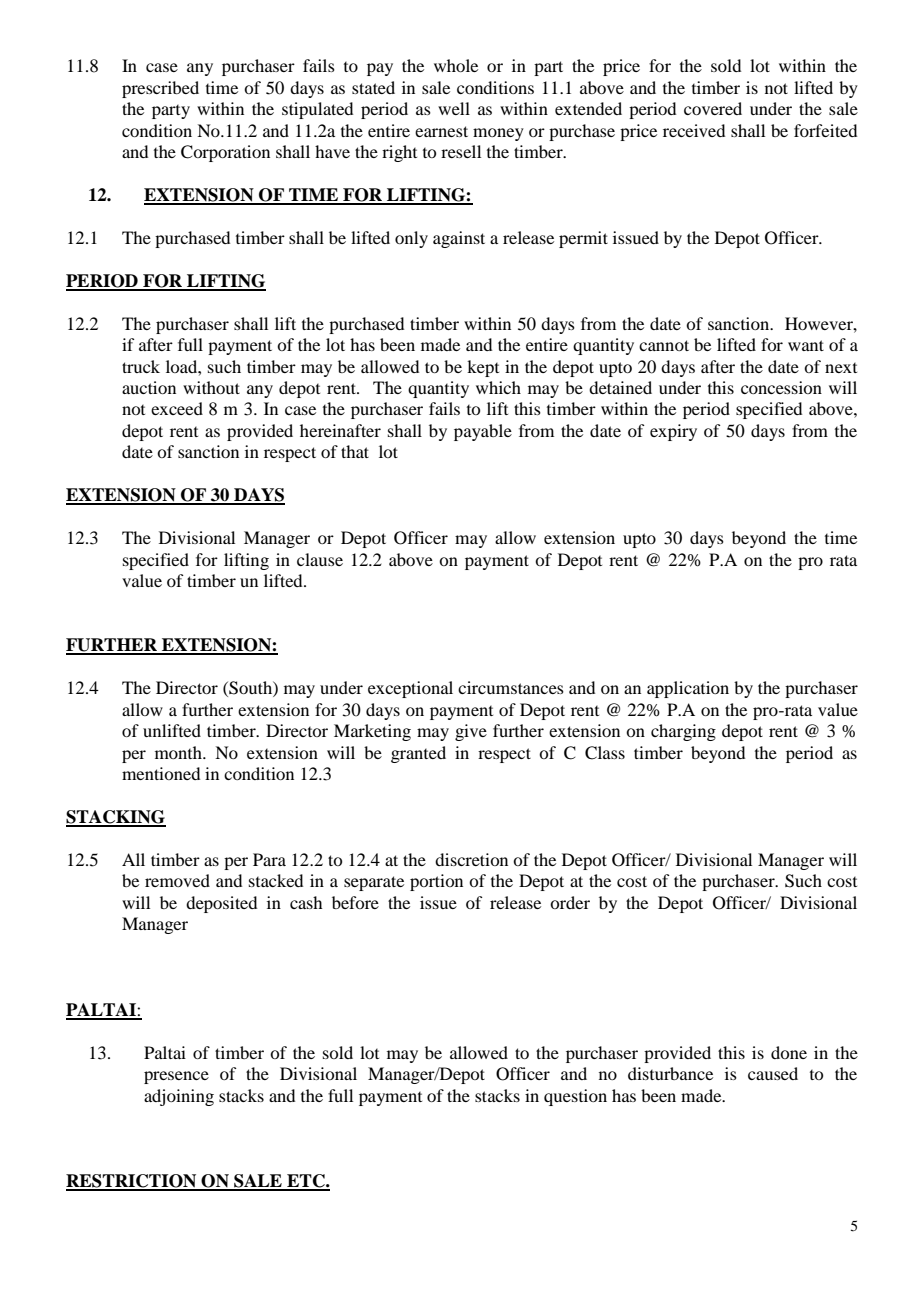 The width and height of the screenshot is (924, 1308). I want to click on adjoining, so click(179, 1097).
